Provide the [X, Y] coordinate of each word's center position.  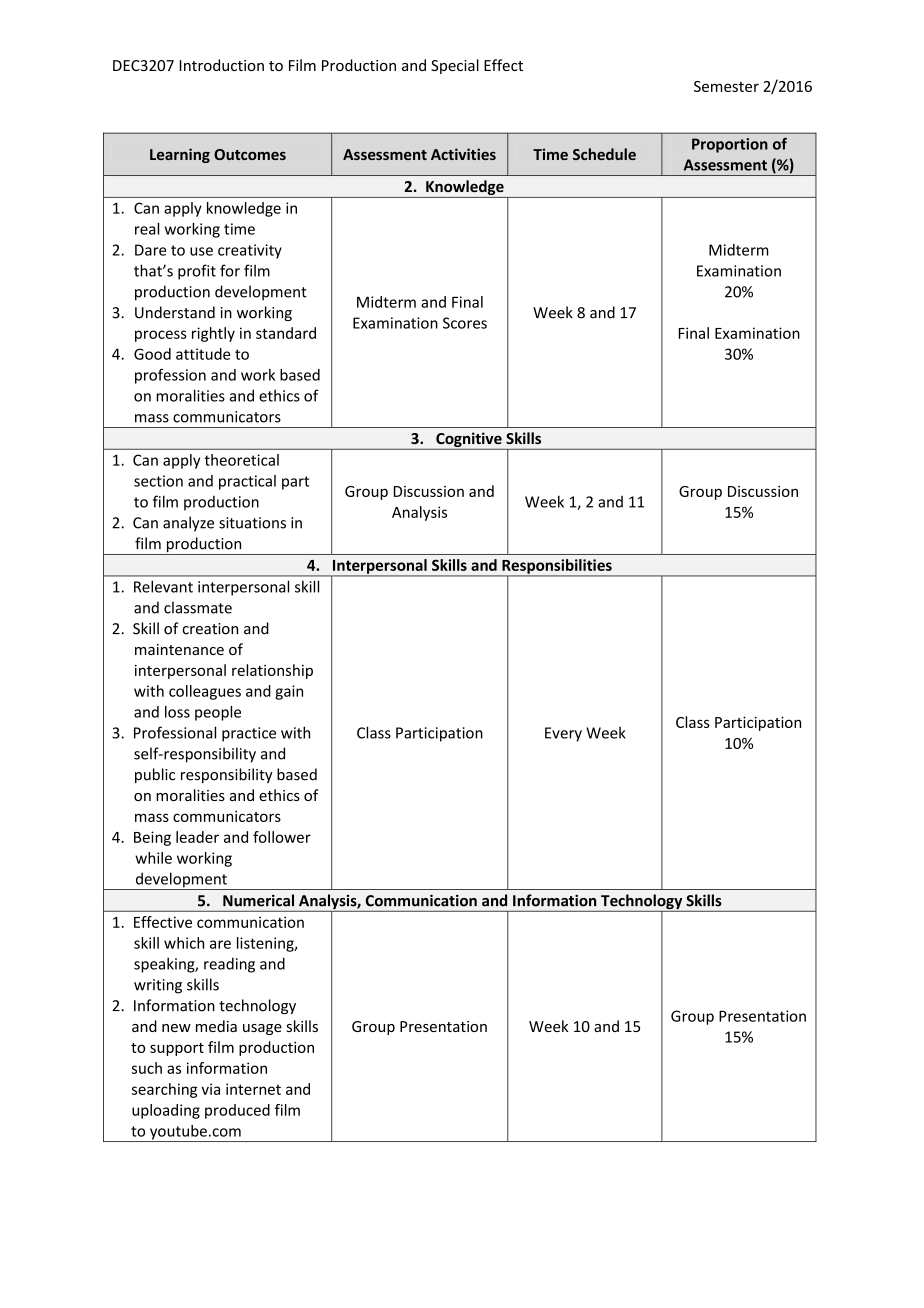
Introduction [222, 65]
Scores [465, 323]
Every [563, 734]
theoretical [241, 460]
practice [249, 734]
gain [289, 692]
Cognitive [469, 439]
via [210, 1089]
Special [455, 66]
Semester [726, 86]
